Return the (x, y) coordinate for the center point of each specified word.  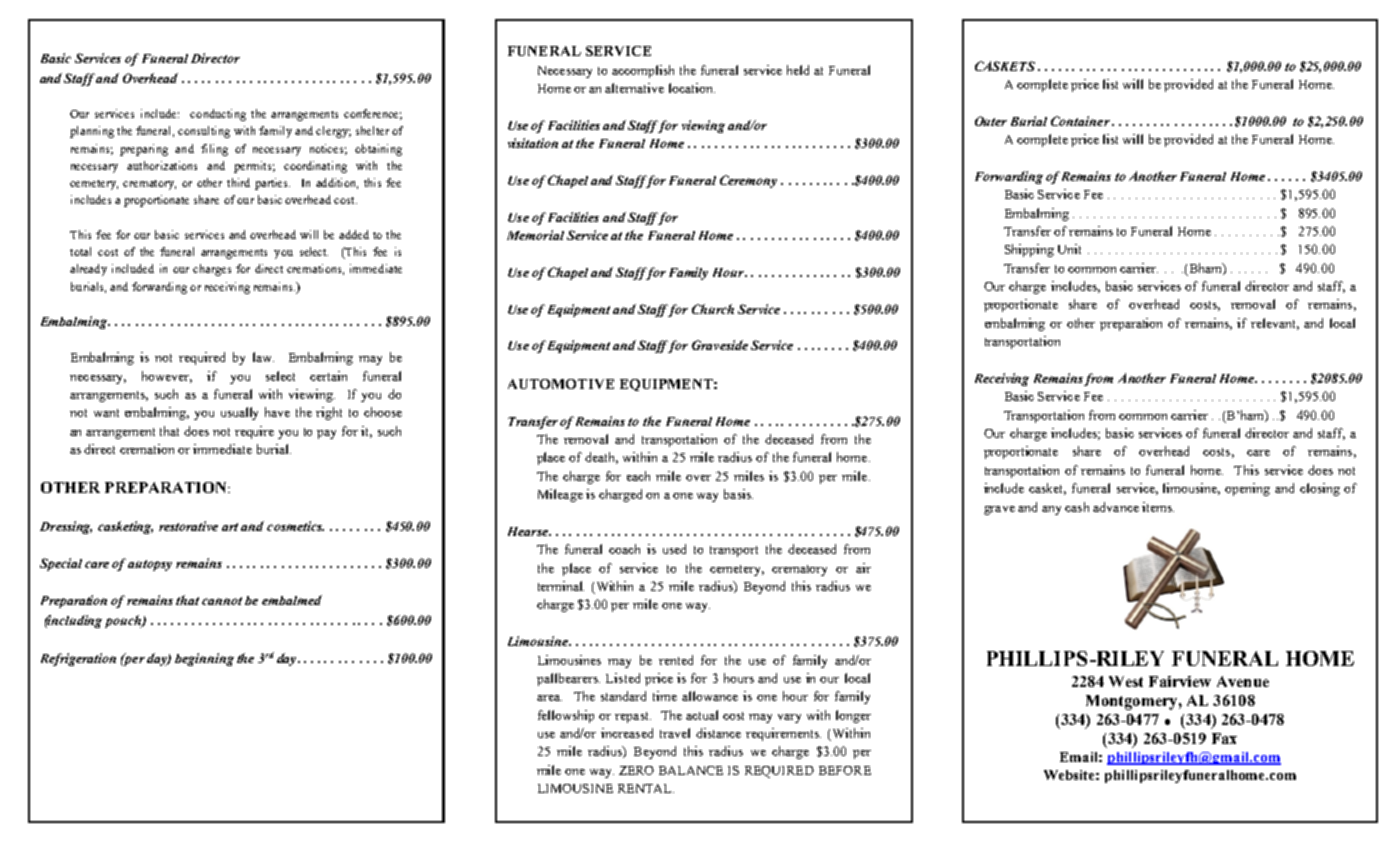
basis (738, 494)
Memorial (535, 235)
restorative (188, 526)
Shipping (1029, 250)
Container (1080, 121)
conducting (218, 115)
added (354, 234)
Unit (1069, 249)
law (263, 357)
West (1126, 681)
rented (676, 660)
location (692, 88)
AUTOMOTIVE (561, 384)
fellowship (566, 716)
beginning (204, 659)
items (1158, 507)
